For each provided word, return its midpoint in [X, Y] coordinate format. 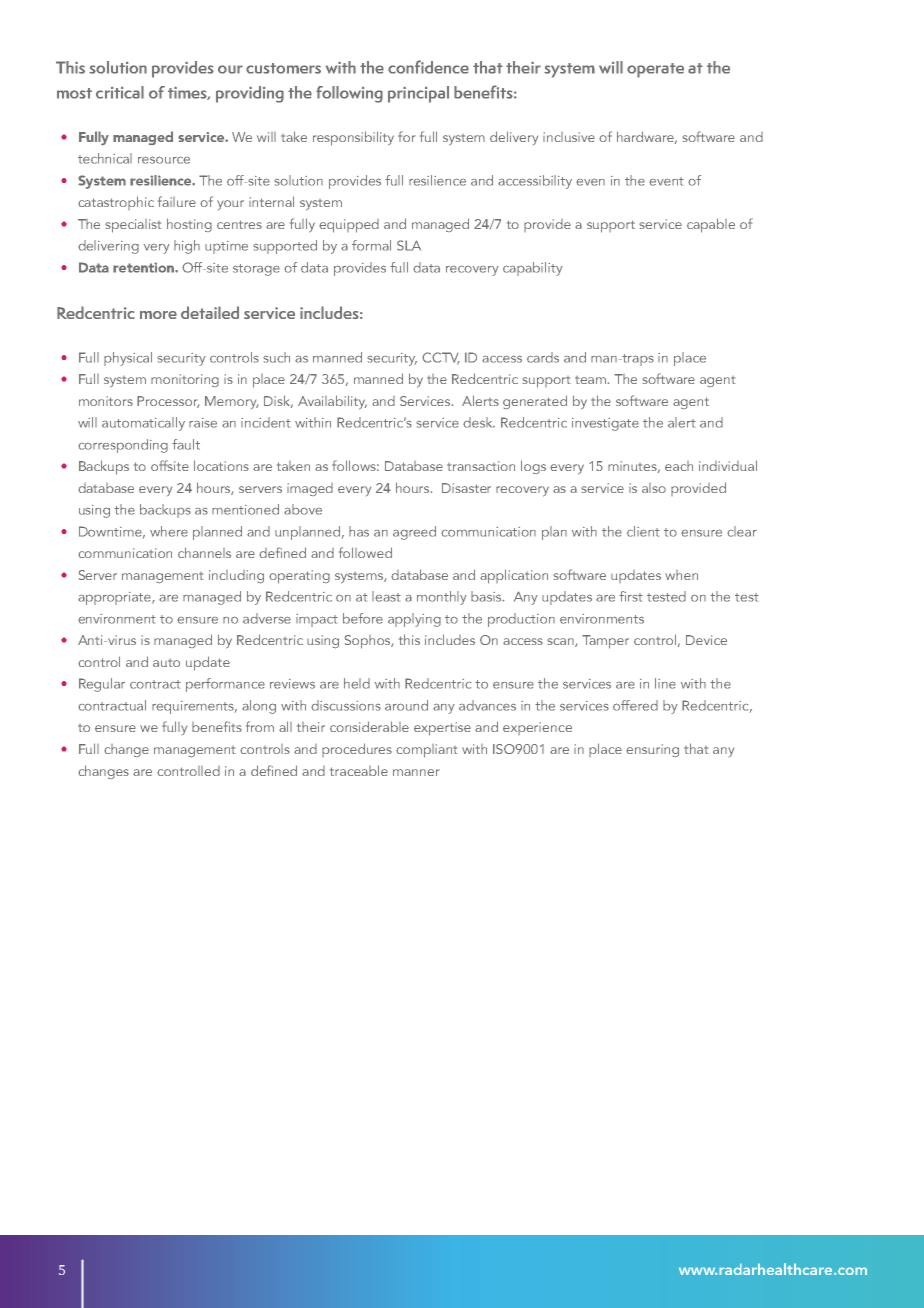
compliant [427, 751]
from [260, 726]
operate [655, 70]
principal [418, 94]
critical [120, 92]
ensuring [652, 751]
